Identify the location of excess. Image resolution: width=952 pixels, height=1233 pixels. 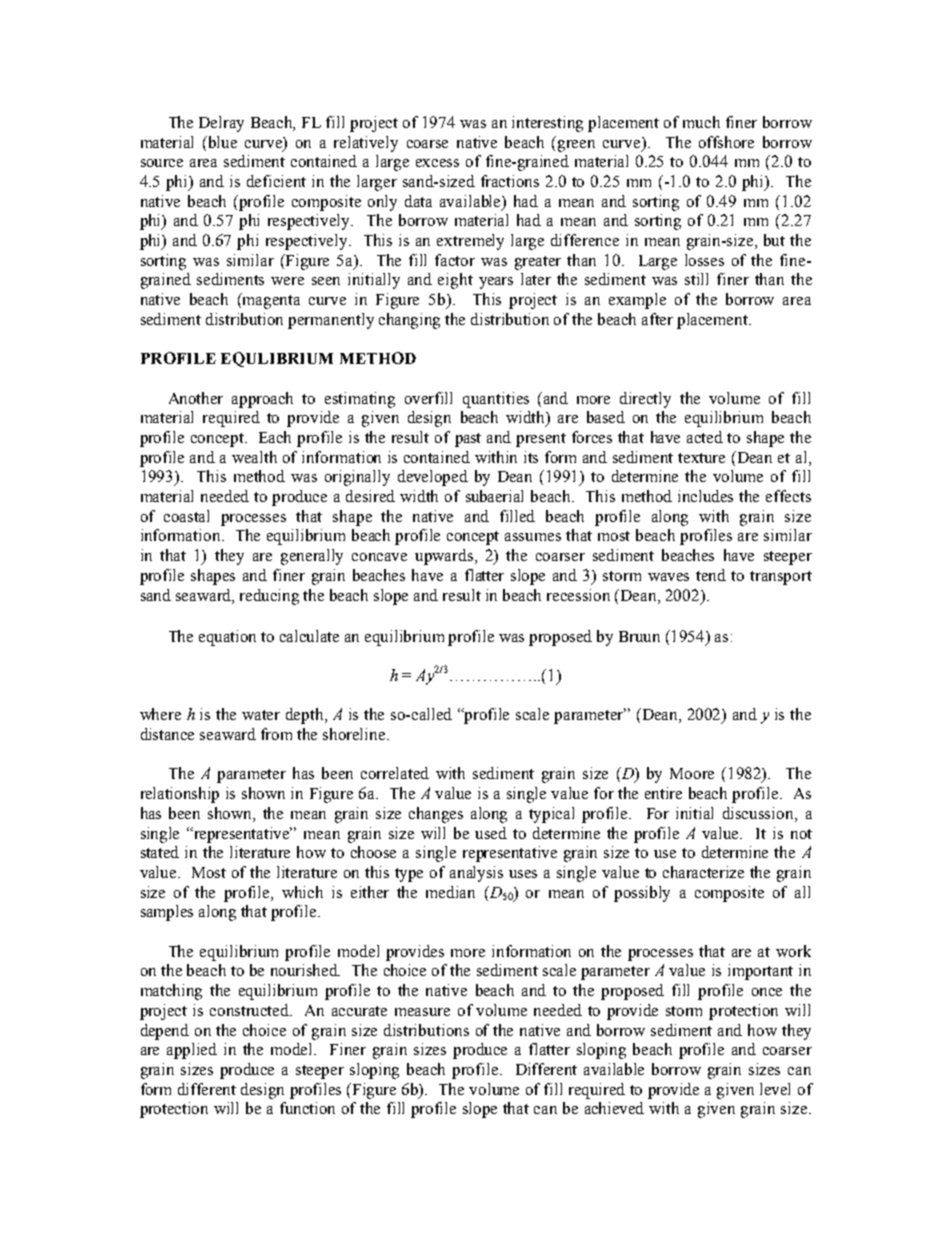
(437, 163).
